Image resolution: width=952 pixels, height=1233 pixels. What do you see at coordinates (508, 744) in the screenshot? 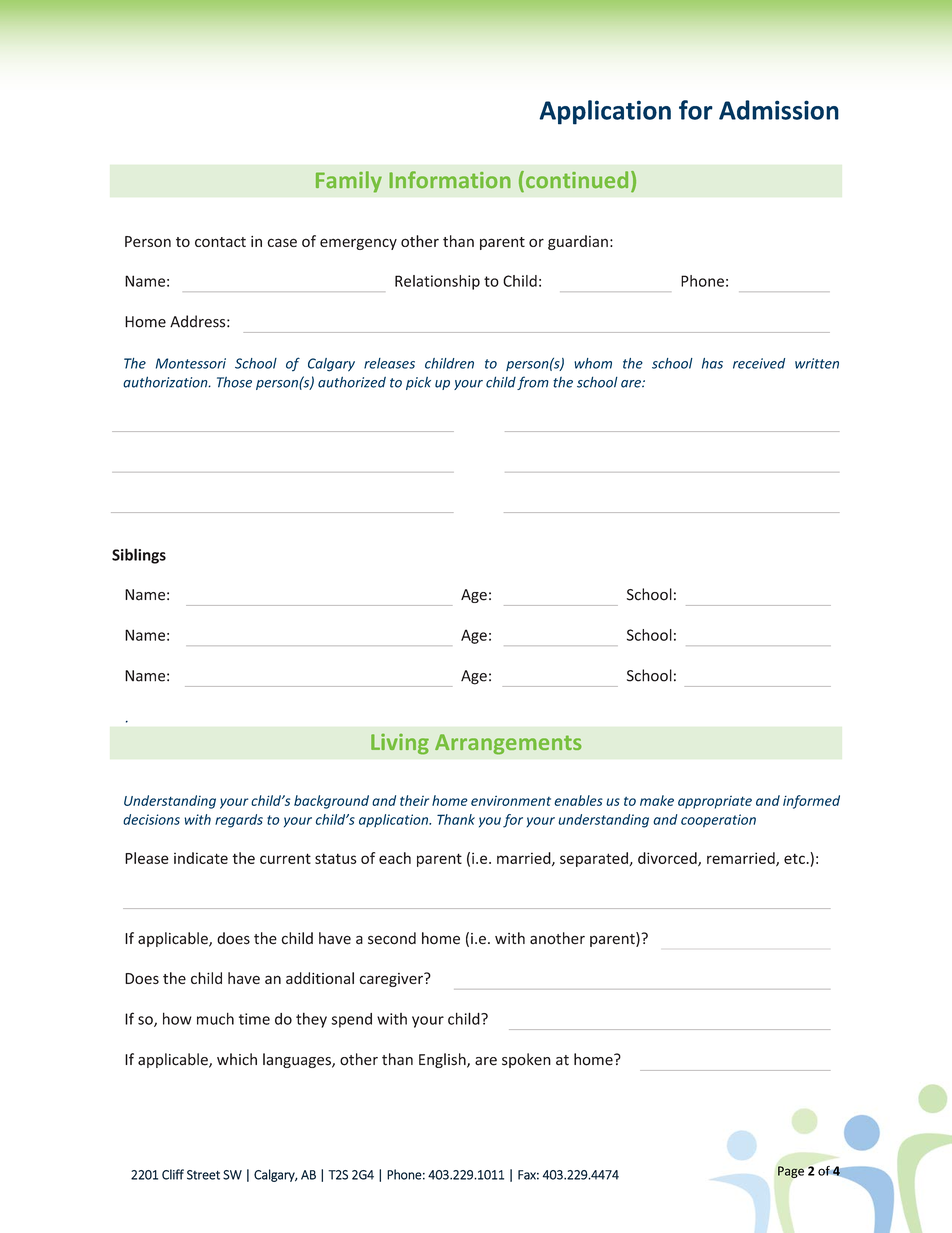
I see `Arrangements` at bounding box center [508, 744].
